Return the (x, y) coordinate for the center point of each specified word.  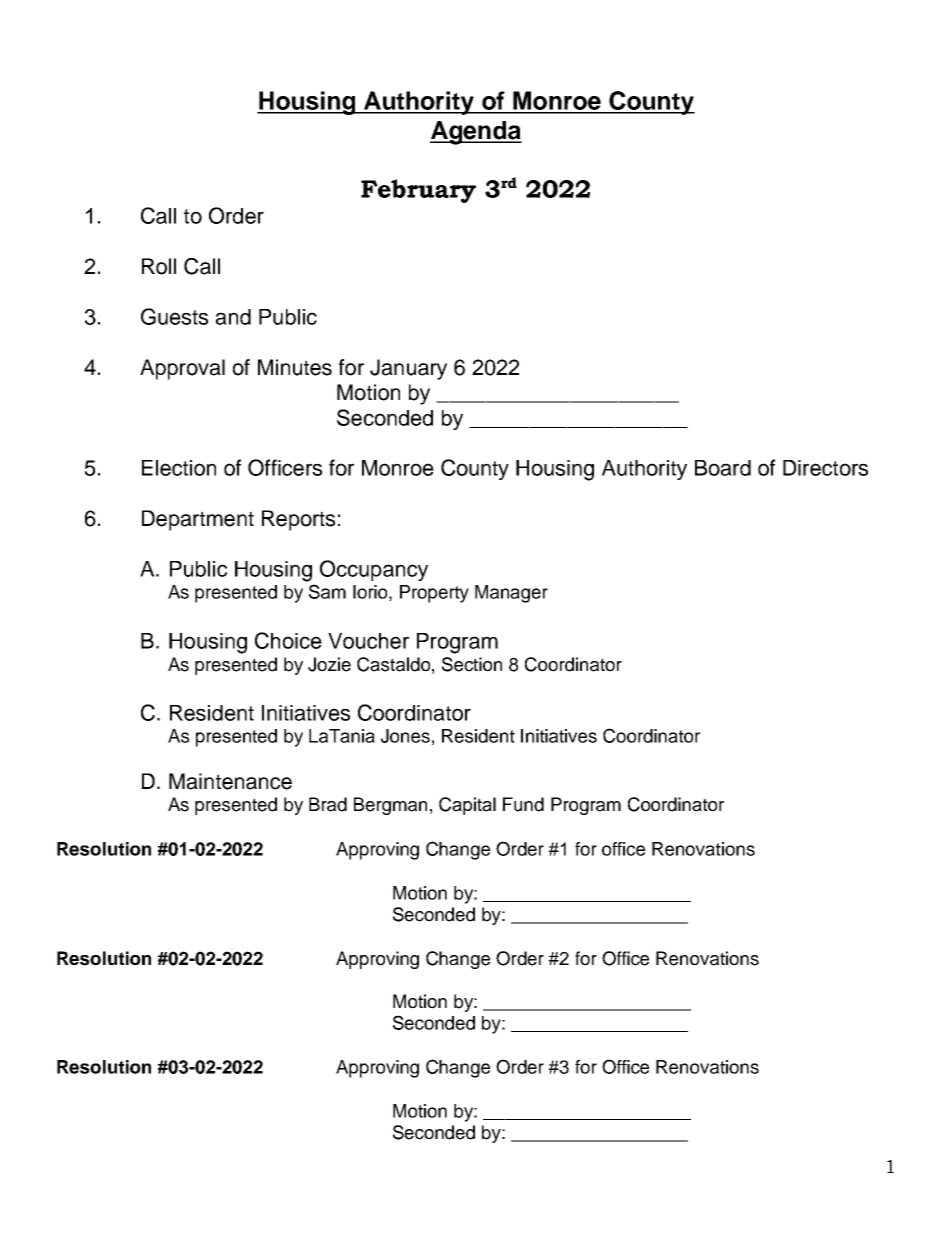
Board (723, 468)
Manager (511, 594)
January (408, 369)
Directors (825, 468)
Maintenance (230, 781)
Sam (327, 591)
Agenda (476, 133)
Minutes (295, 367)
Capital (467, 806)
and (233, 317)
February (418, 191)
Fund (523, 804)
